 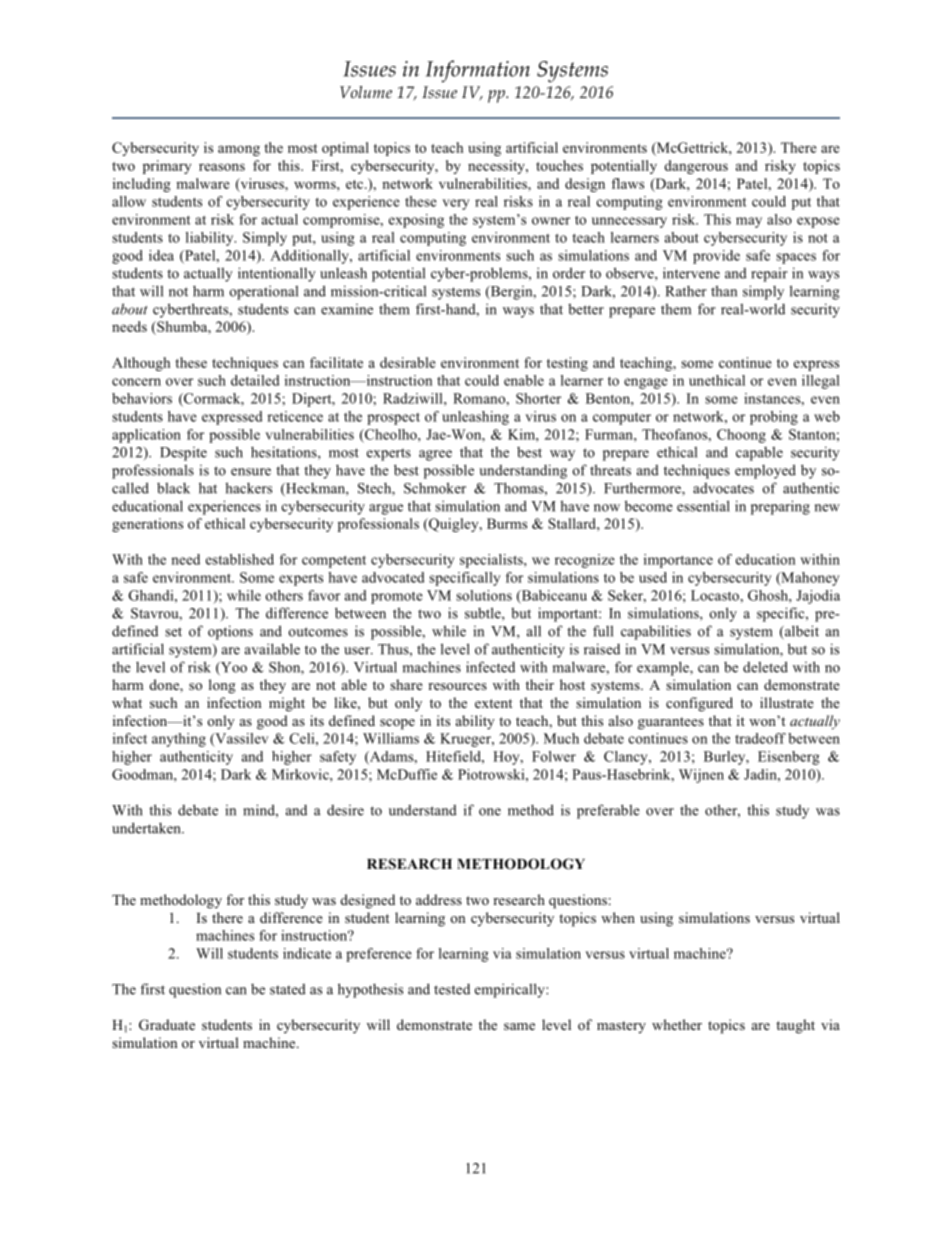 What do you see at coordinates (493, 703) in the screenshot?
I see `extent` at bounding box center [493, 703].
